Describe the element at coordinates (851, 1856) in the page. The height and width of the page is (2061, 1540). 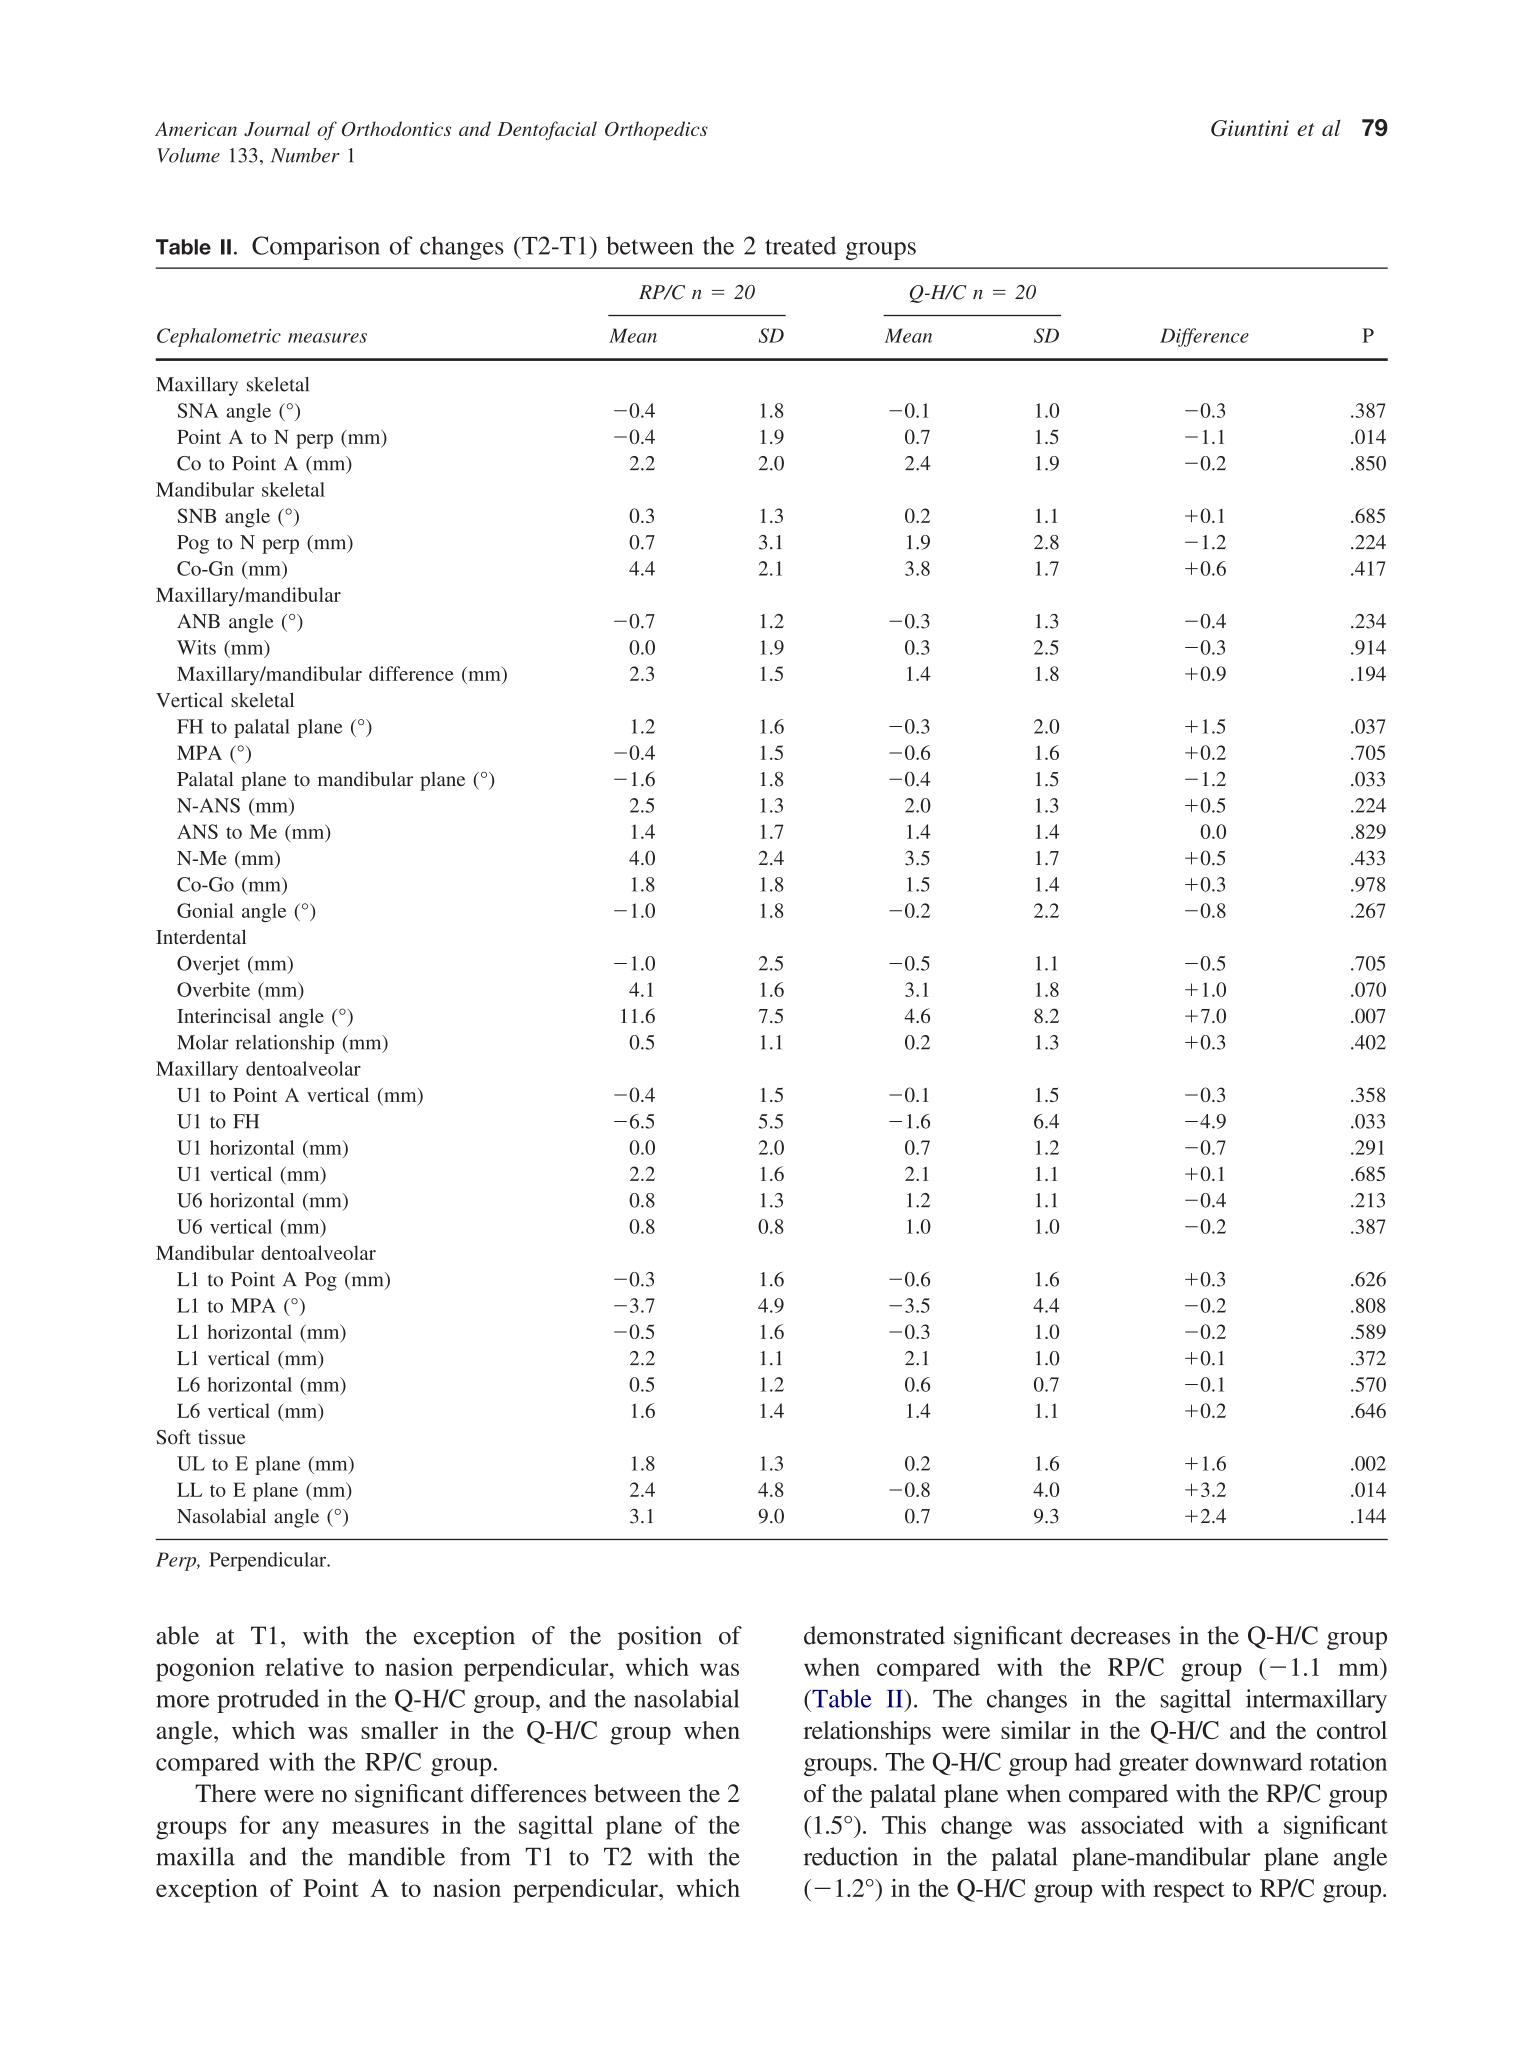
I see `reduction` at that location.
